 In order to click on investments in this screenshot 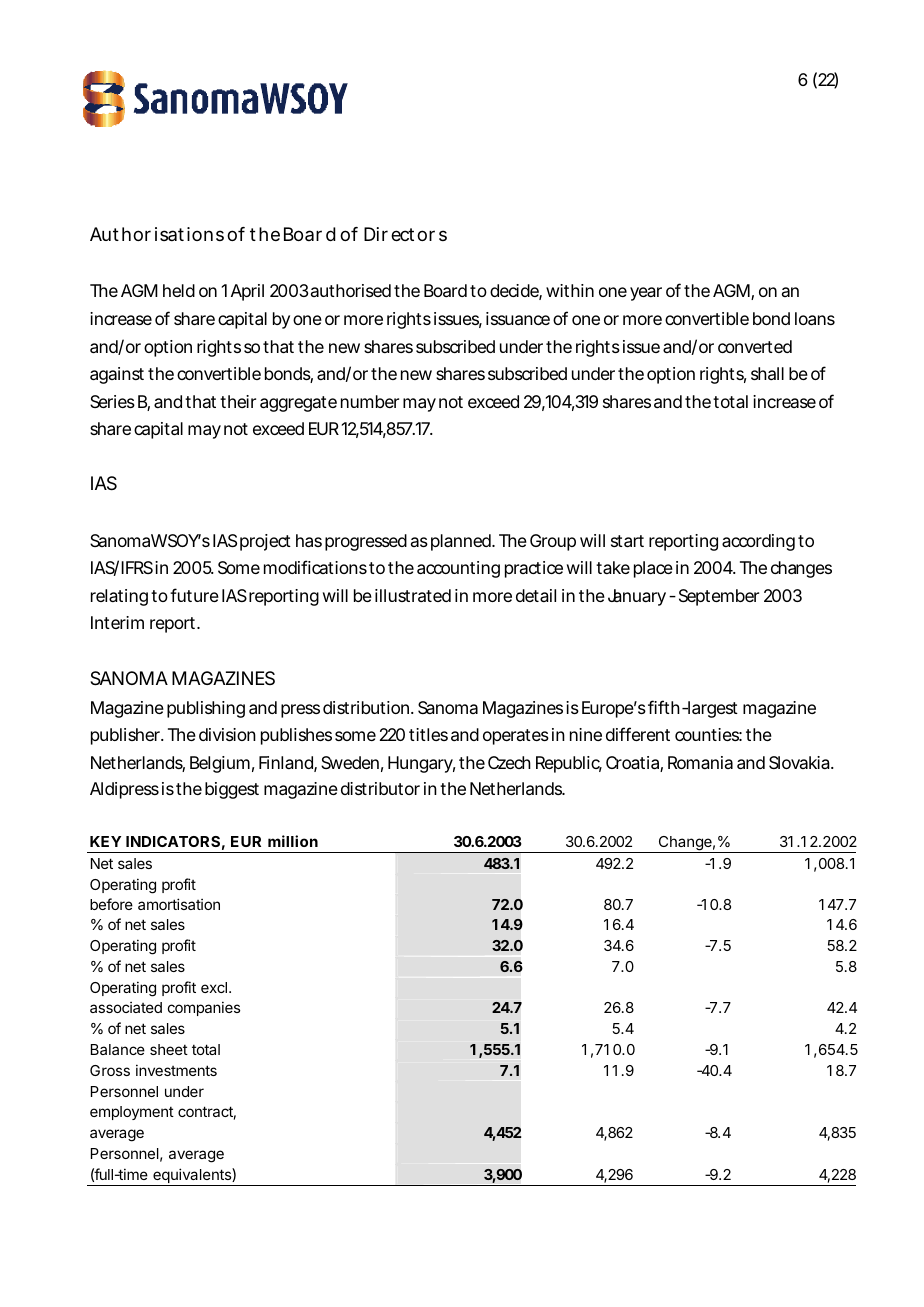, I will do `click(176, 1070)`.
